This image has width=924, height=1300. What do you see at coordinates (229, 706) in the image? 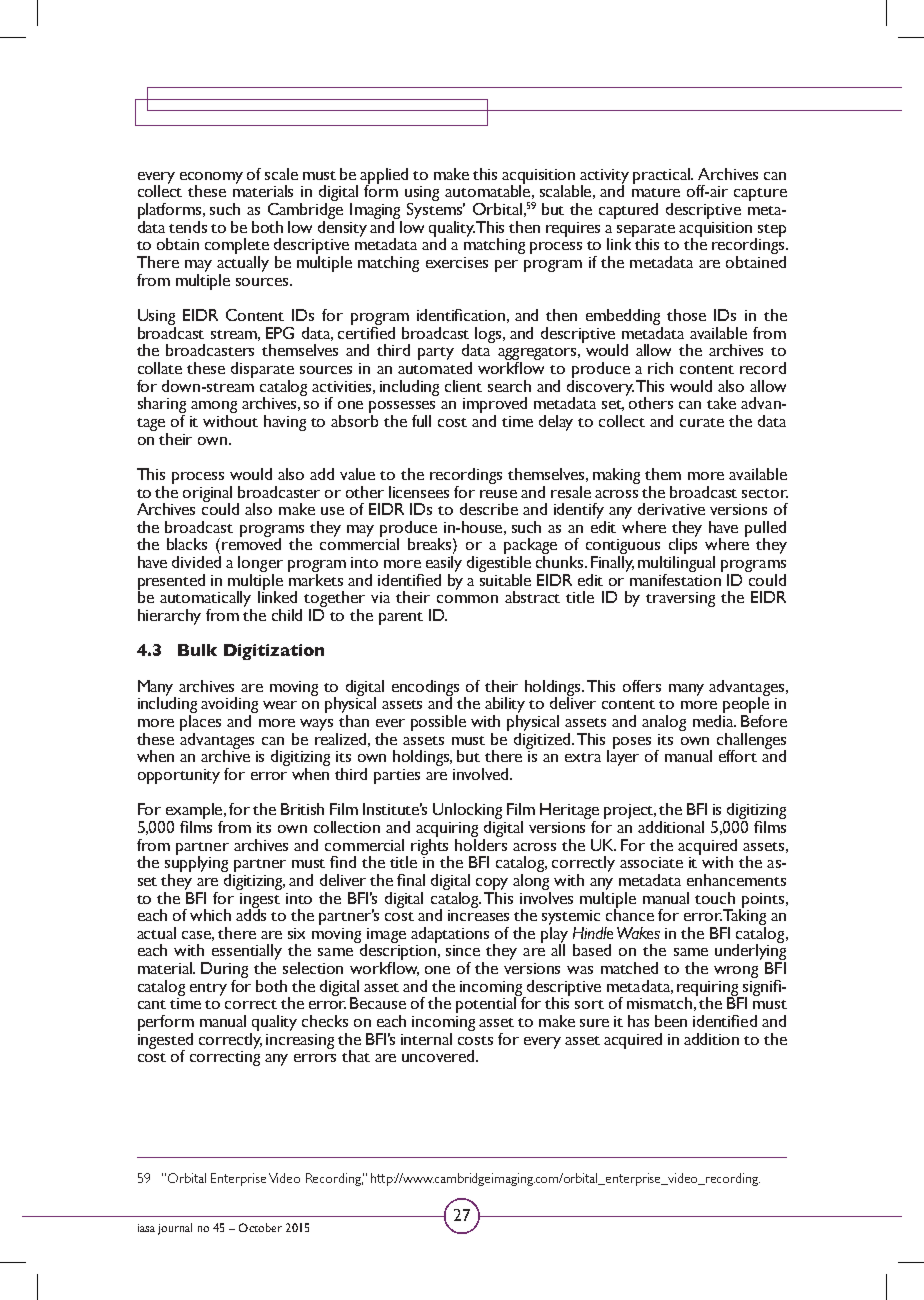
I see `avoiding` at bounding box center [229, 706].
